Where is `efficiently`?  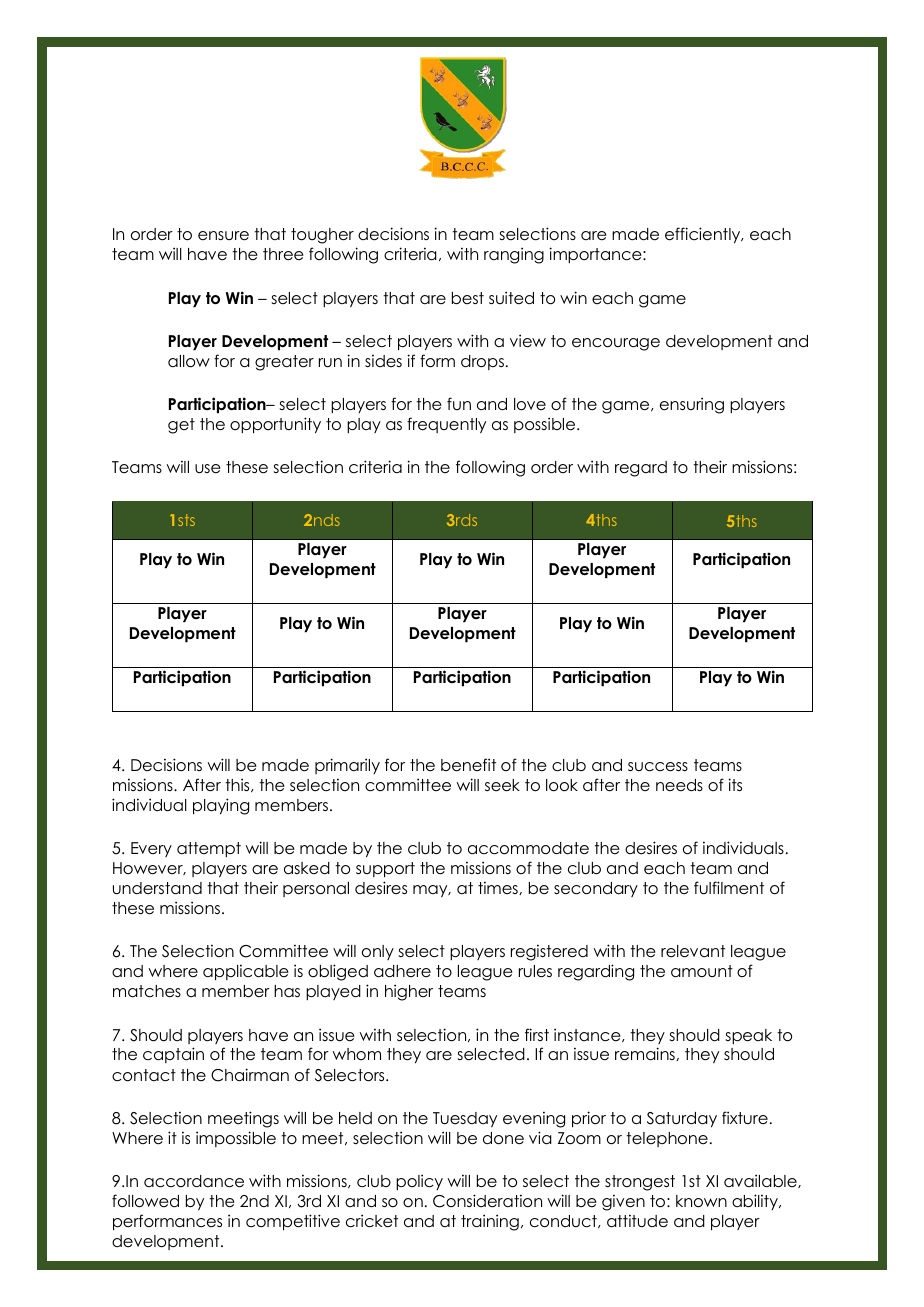
efficiently is located at coordinates (704, 235).
